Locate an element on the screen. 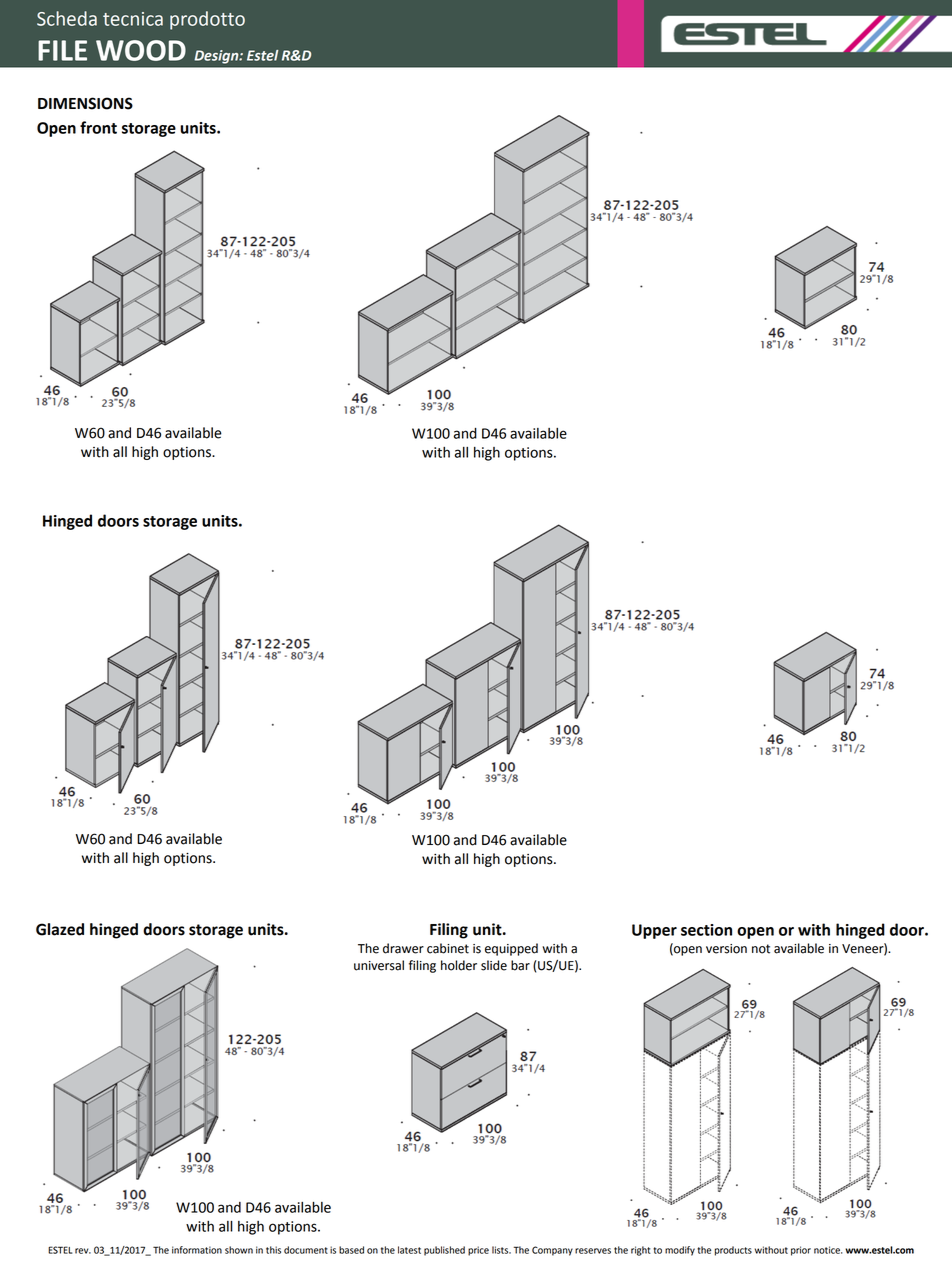  front is located at coordinates (98, 127).
